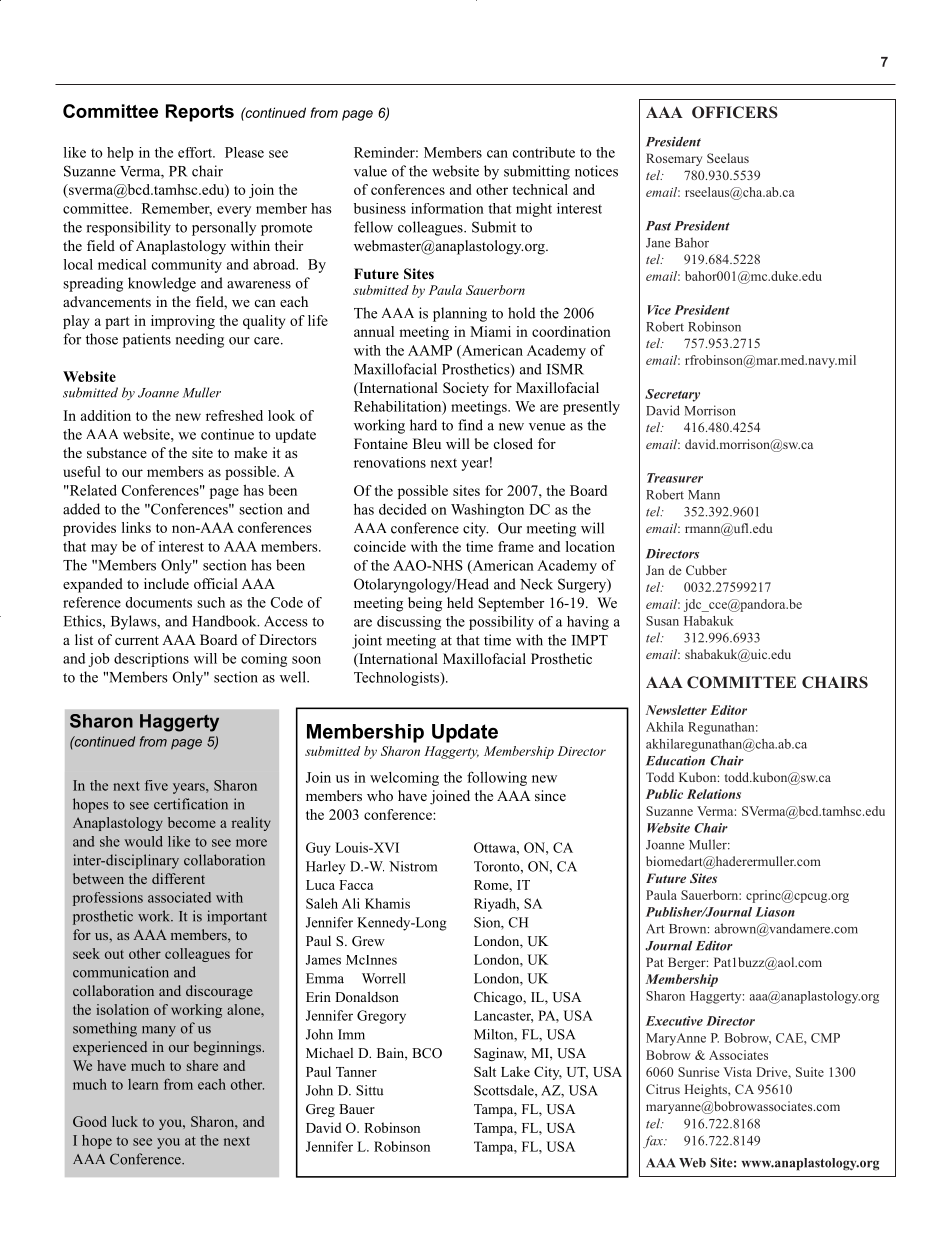 The height and width of the page is (1233, 952). I want to click on value, so click(370, 171).
